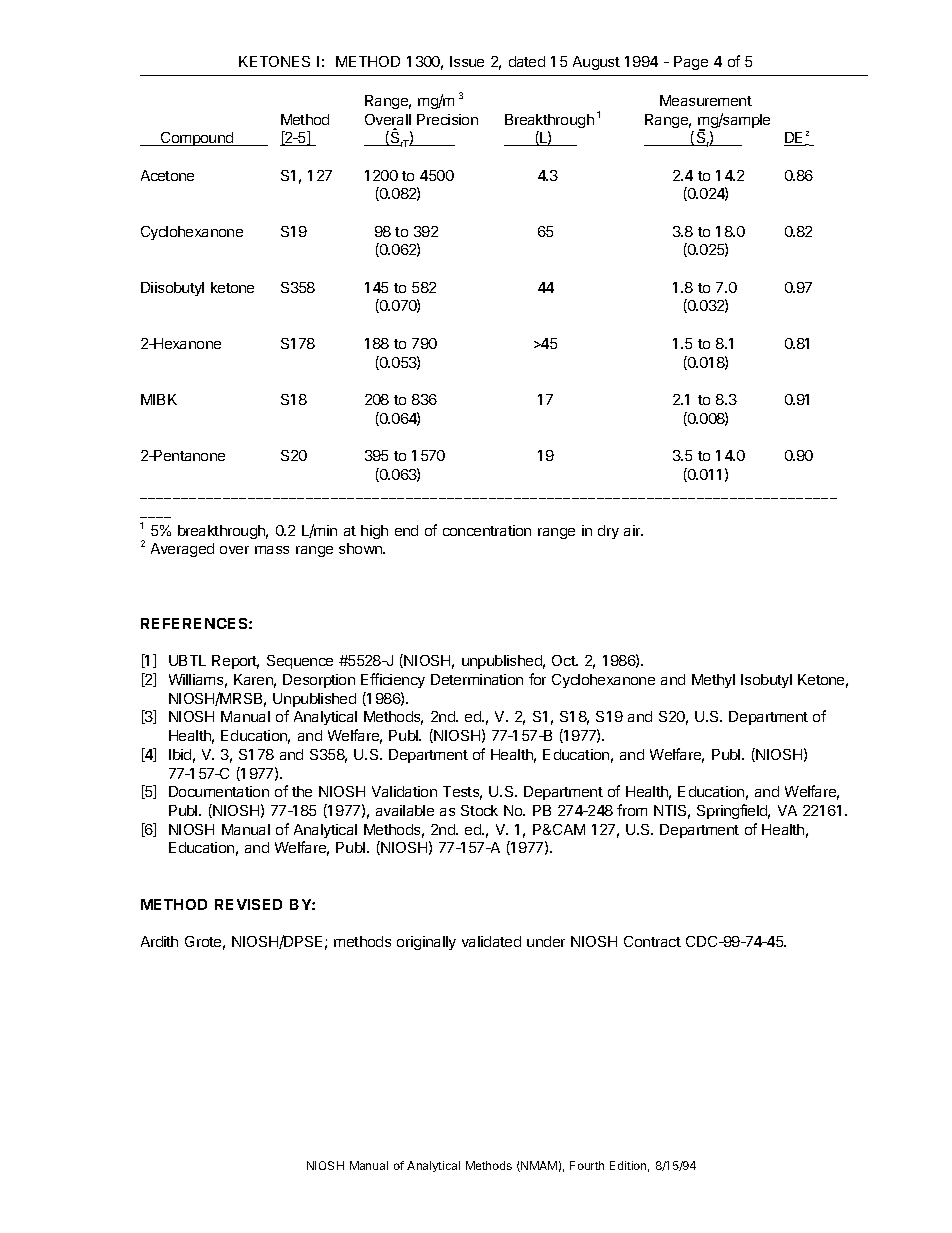  Describe the element at coordinates (652, 941) in the document. I see `Contract` at that location.
